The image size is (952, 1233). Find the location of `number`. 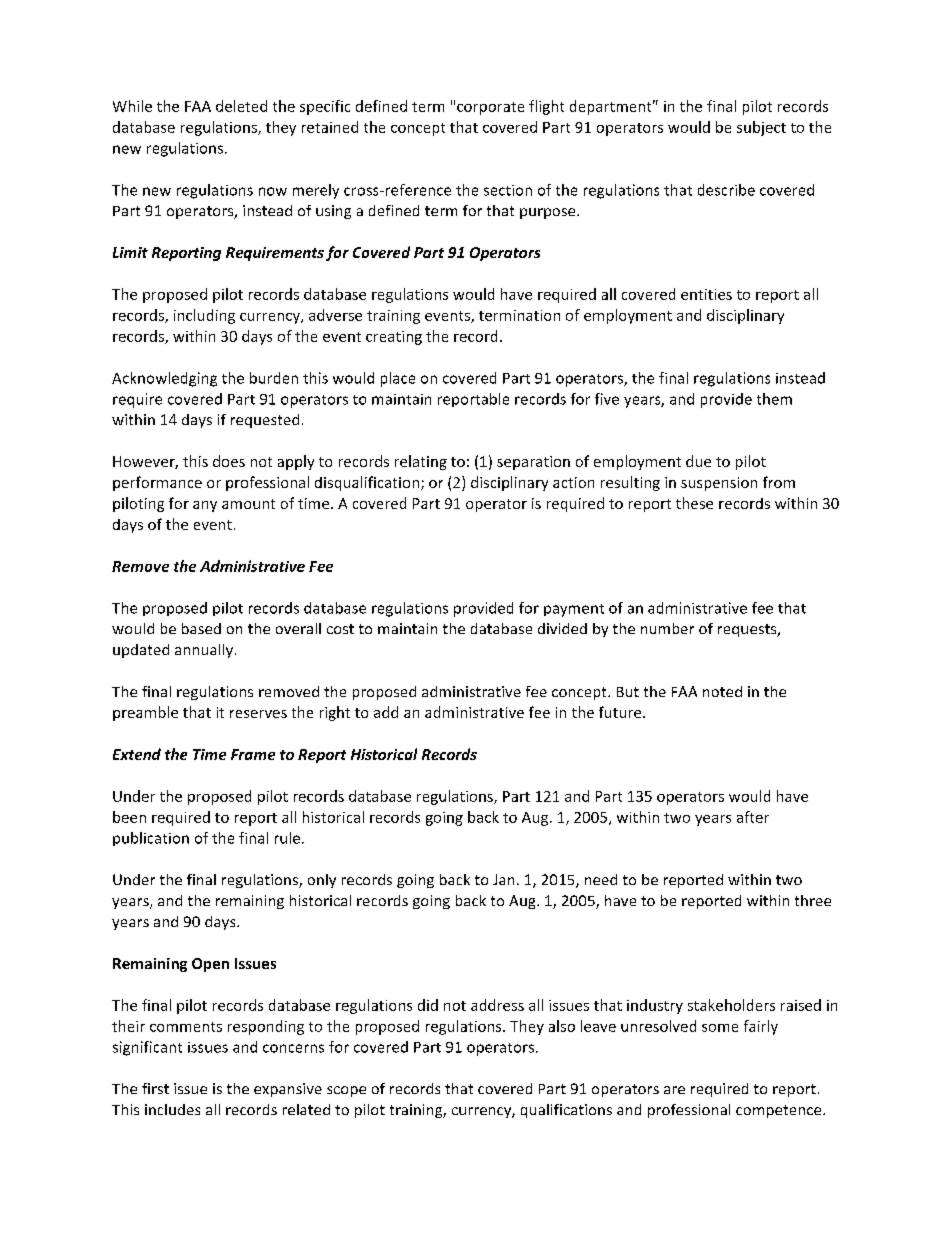

number is located at coordinates (667, 628).
